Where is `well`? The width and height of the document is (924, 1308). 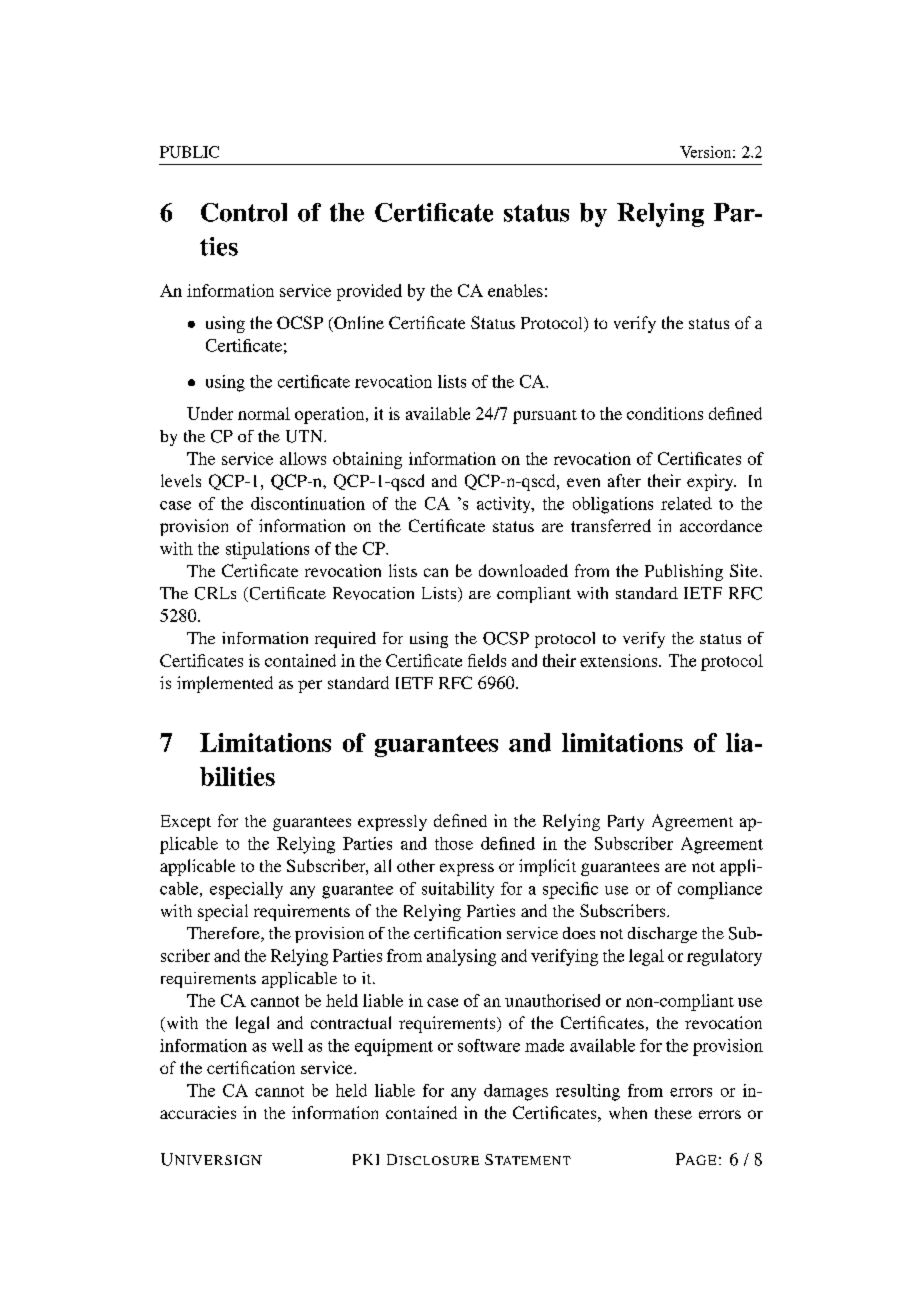
well is located at coordinates (287, 1045).
